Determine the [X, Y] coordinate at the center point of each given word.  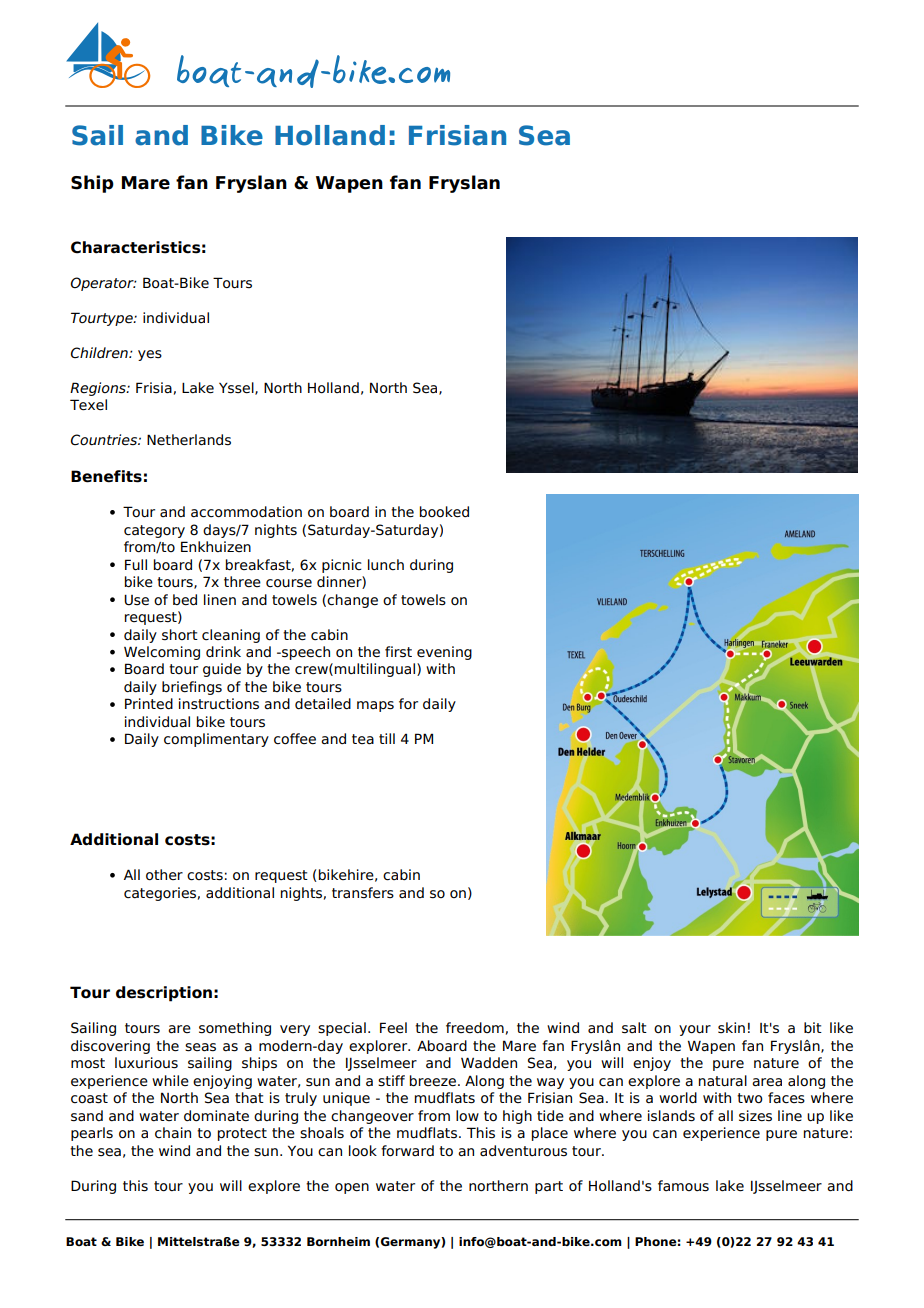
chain [173, 1133]
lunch [386, 564]
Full [136, 565]
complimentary [216, 740]
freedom [475, 1028]
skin [731, 1028]
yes [150, 355]
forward [407, 1151]
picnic [342, 566]
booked [444, 512]
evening [444, 653]
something [235, 1029]
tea [363, 739]
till [387, 738]
